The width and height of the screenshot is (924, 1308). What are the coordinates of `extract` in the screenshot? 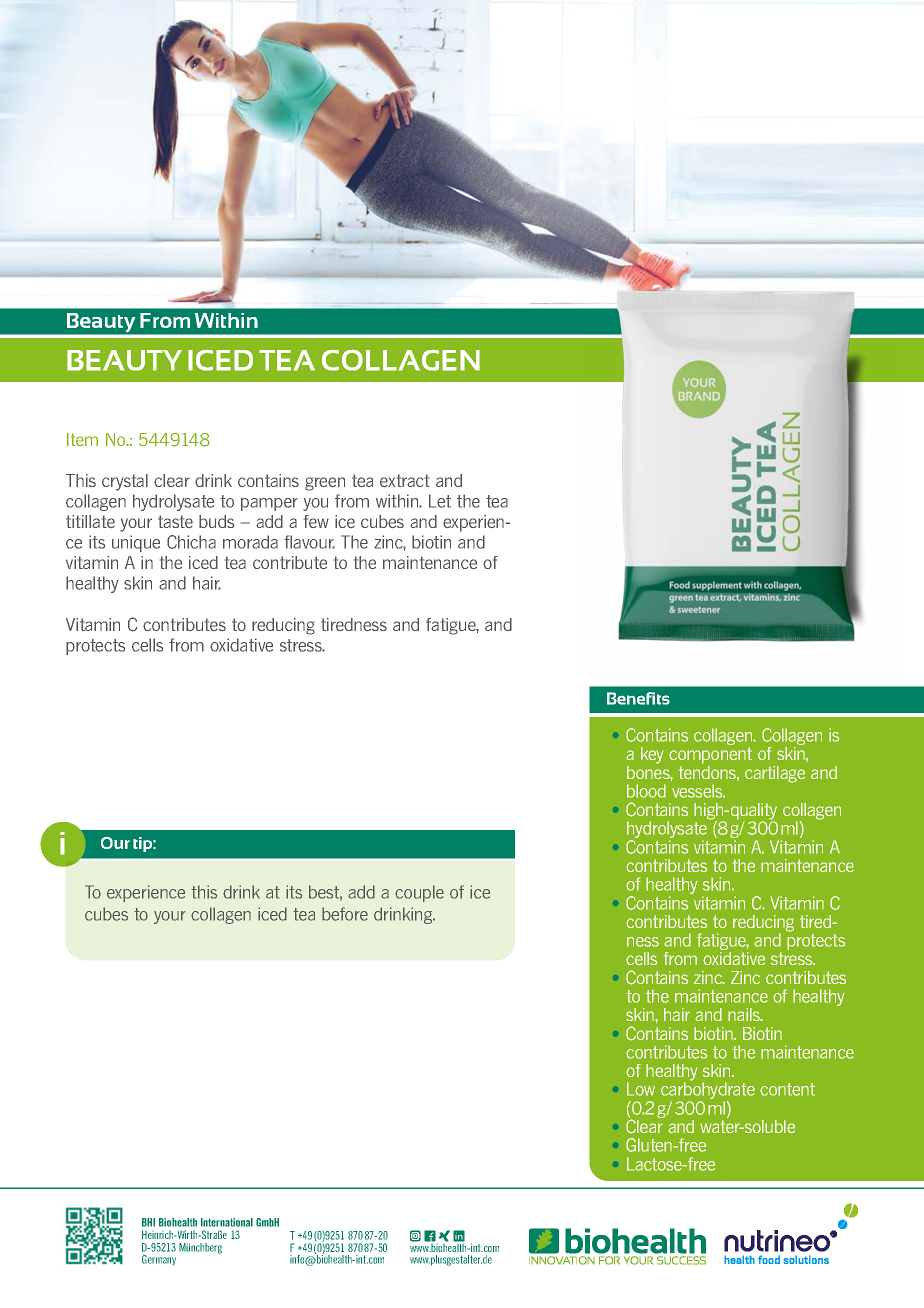 It's located at (405, 480).
